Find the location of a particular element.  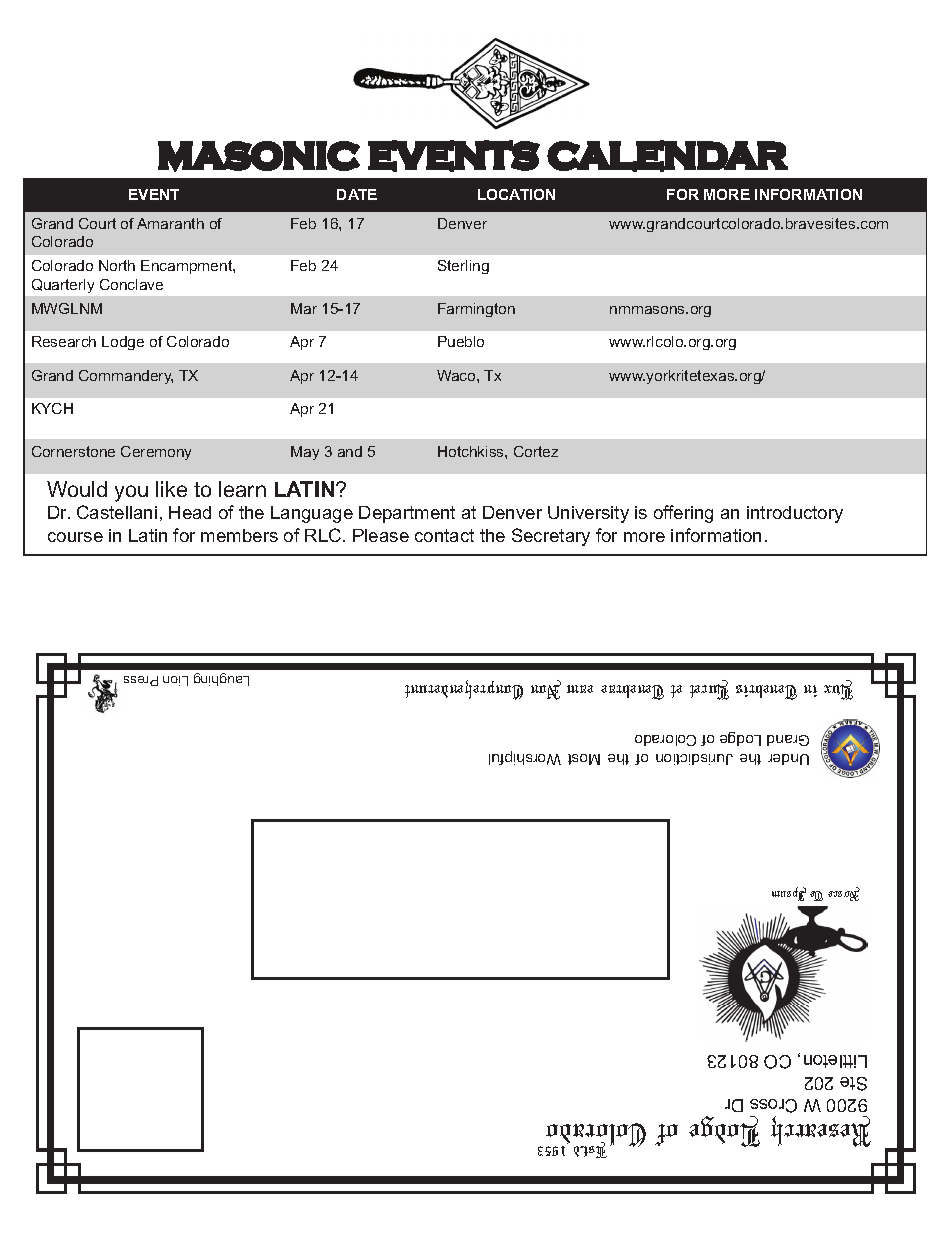

Conclave is located at coordinates (131, 284).
